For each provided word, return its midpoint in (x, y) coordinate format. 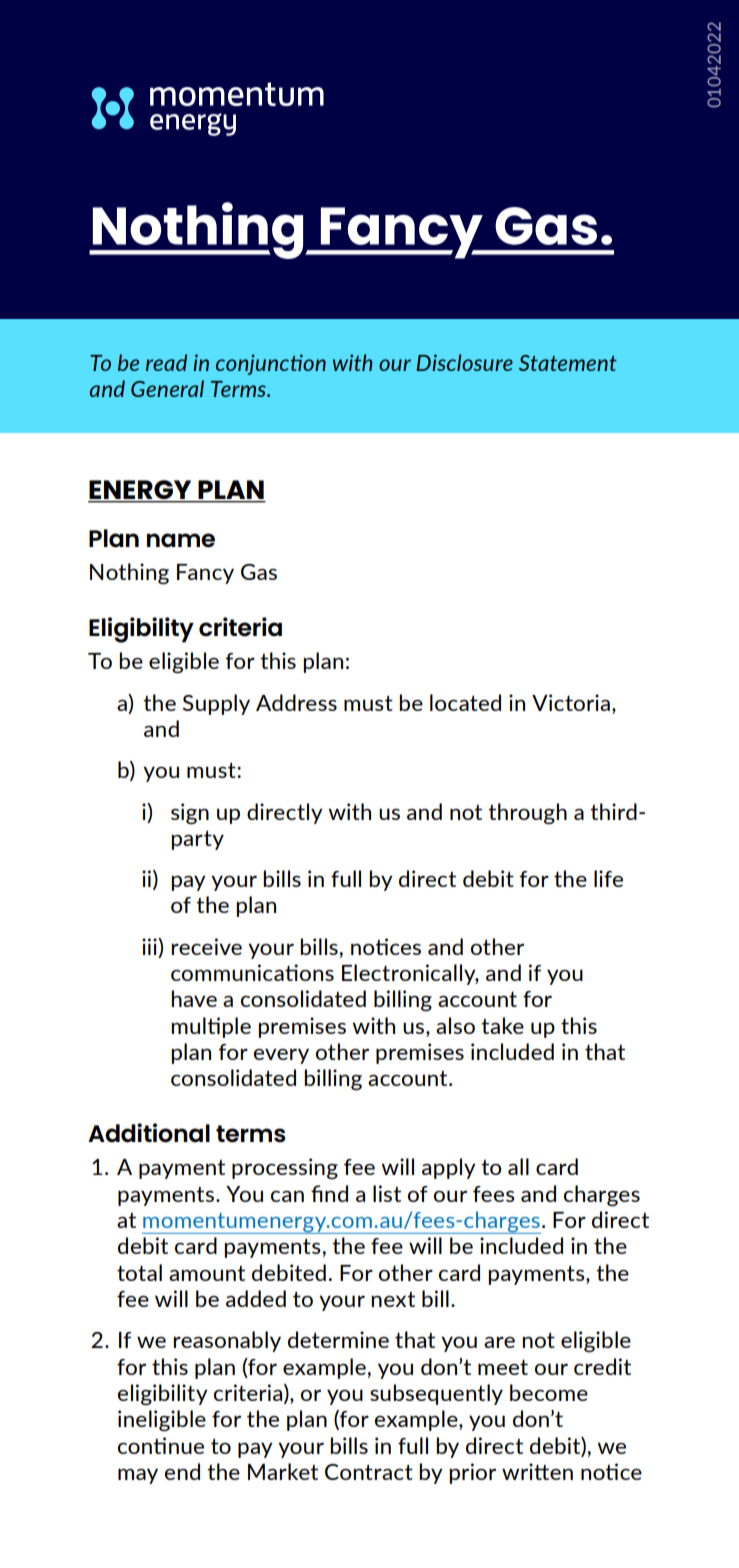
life (608, 878)
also (455, 1025)
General (167, 388)
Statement (568, 363)
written (537, 1471)
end (182, 1471)
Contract (369, 1472)
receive (206, 946)
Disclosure (464, 362)
